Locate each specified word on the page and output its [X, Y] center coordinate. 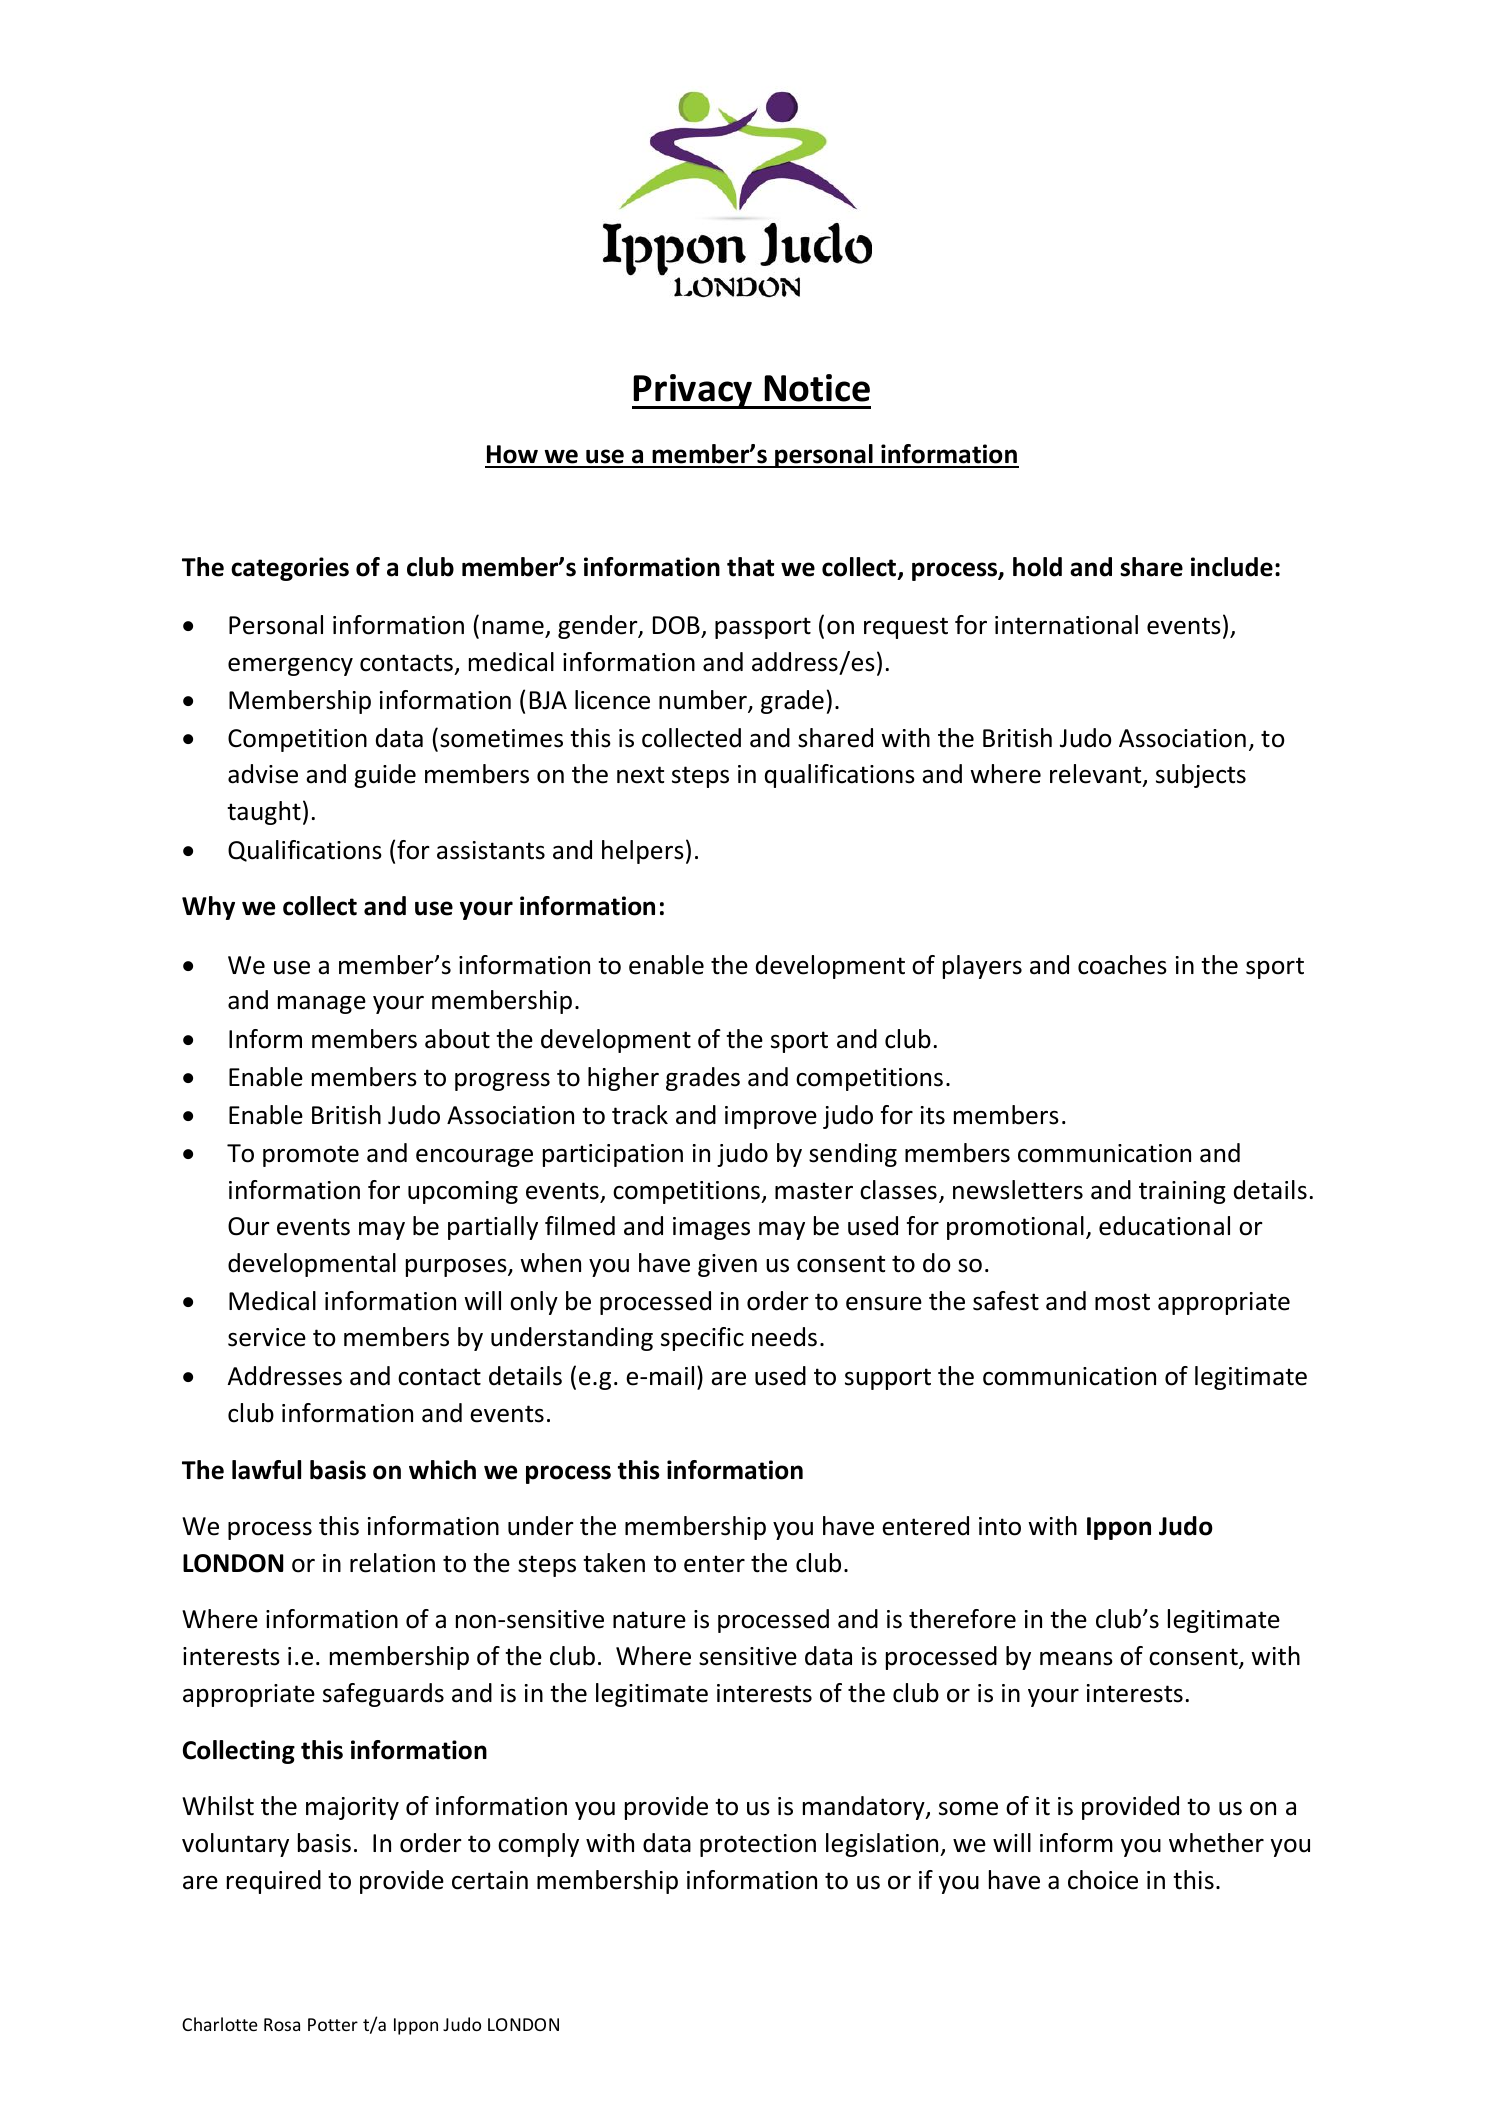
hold [1037, 567]
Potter [333, 2024]
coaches [1122, 965]
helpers [643, 852]
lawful [266, 1470]
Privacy [693, 391]
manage [322, 1005]
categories [290, 569]
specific [702, 1339]
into [1000, 1526]
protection [758, 1845]
